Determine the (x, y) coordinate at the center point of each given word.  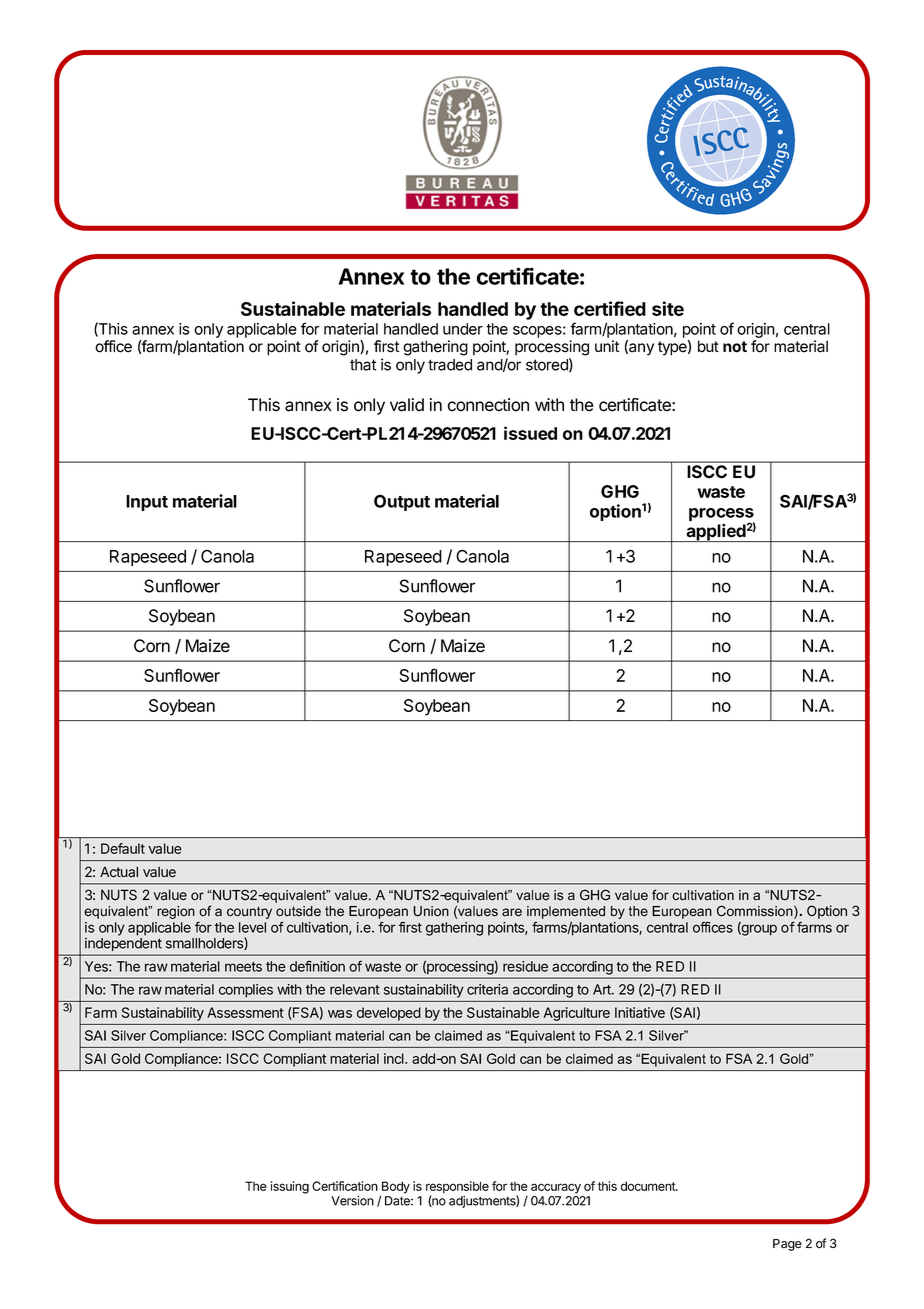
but (708, 346)
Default (123, 848)
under (463, 329)
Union (431, 911)
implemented (566, 912)
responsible (457, 1188)
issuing (290, 1187)
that (363, 365)
